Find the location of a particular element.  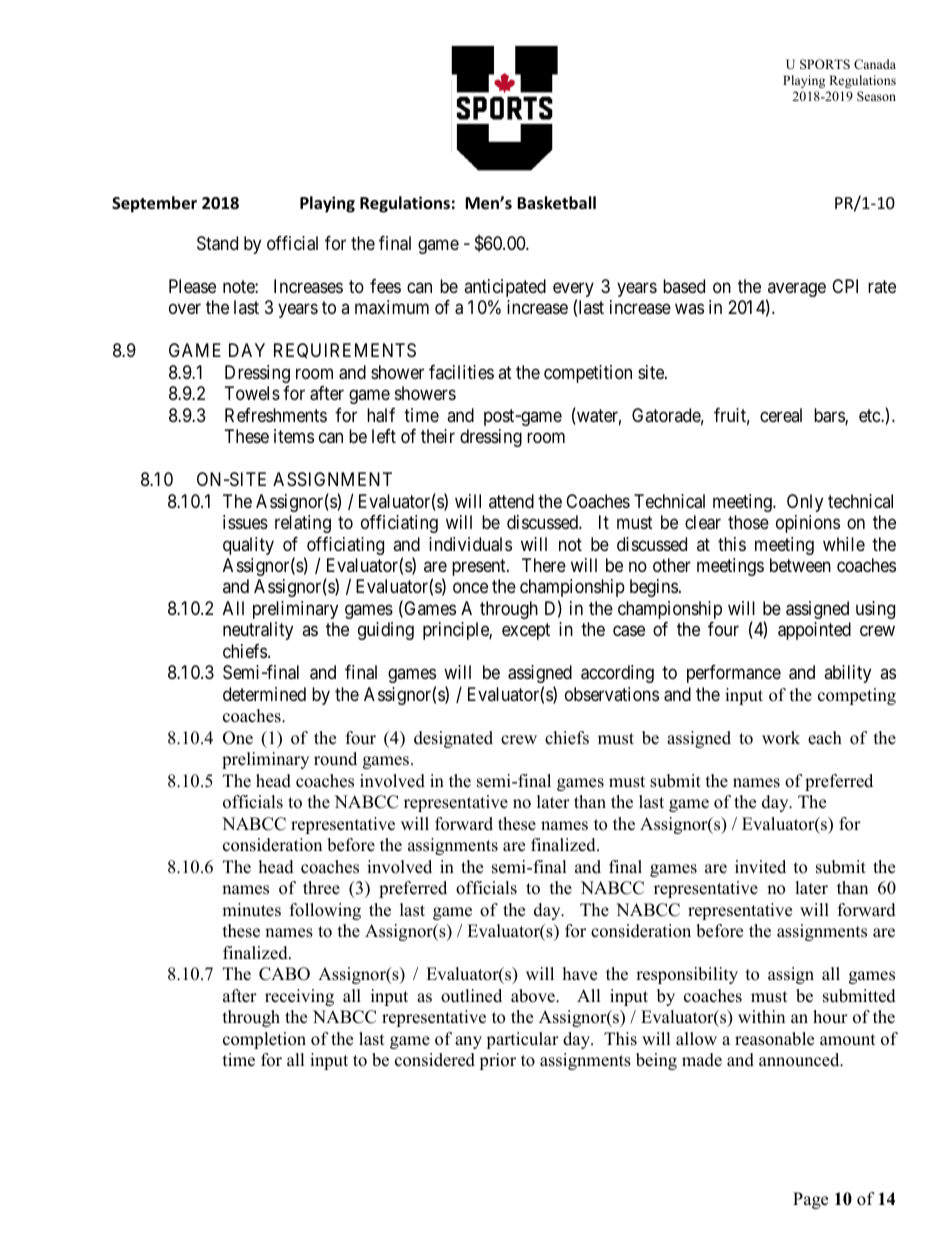

except is located at coordinates (526, 632).
